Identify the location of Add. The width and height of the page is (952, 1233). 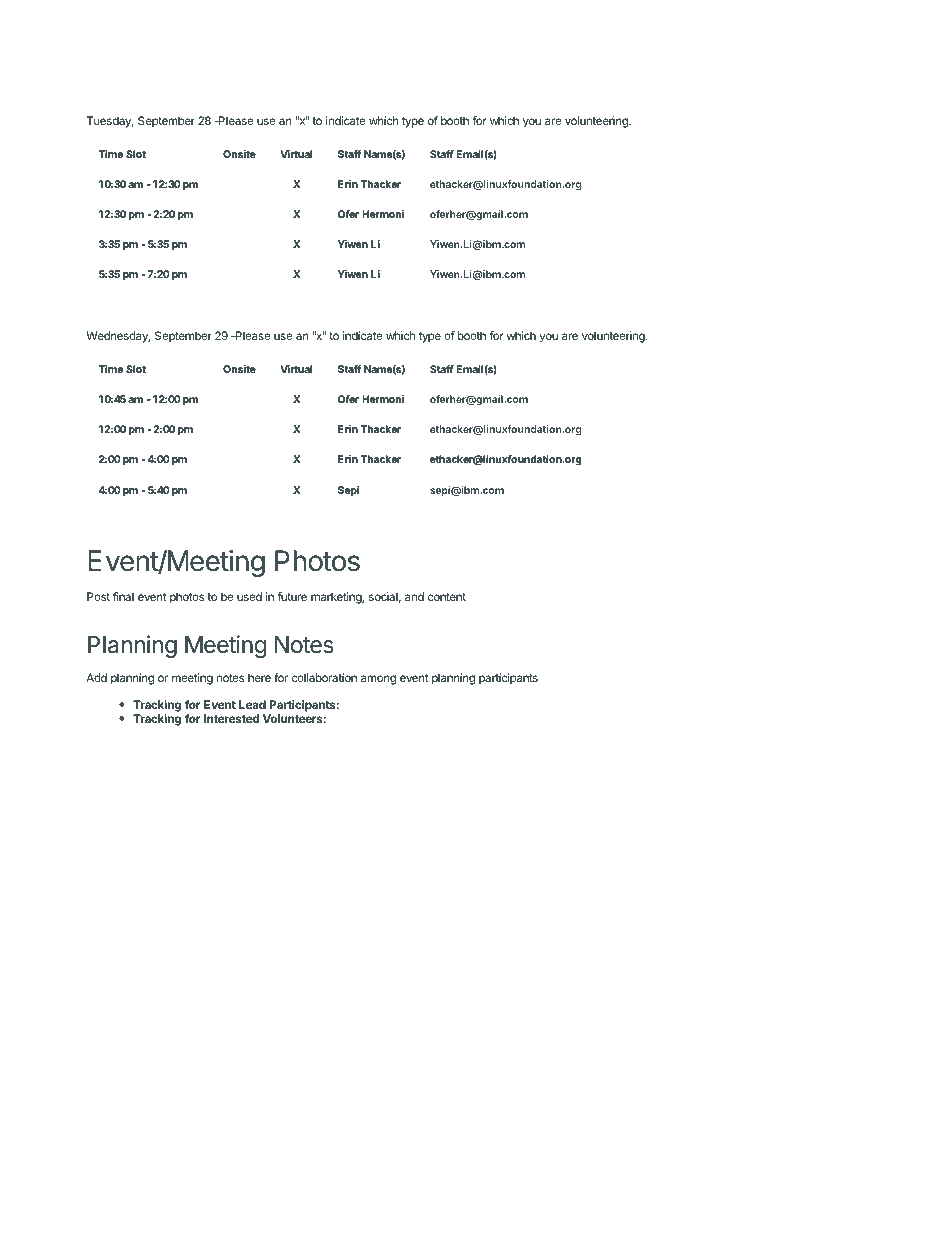
(96, 677).
